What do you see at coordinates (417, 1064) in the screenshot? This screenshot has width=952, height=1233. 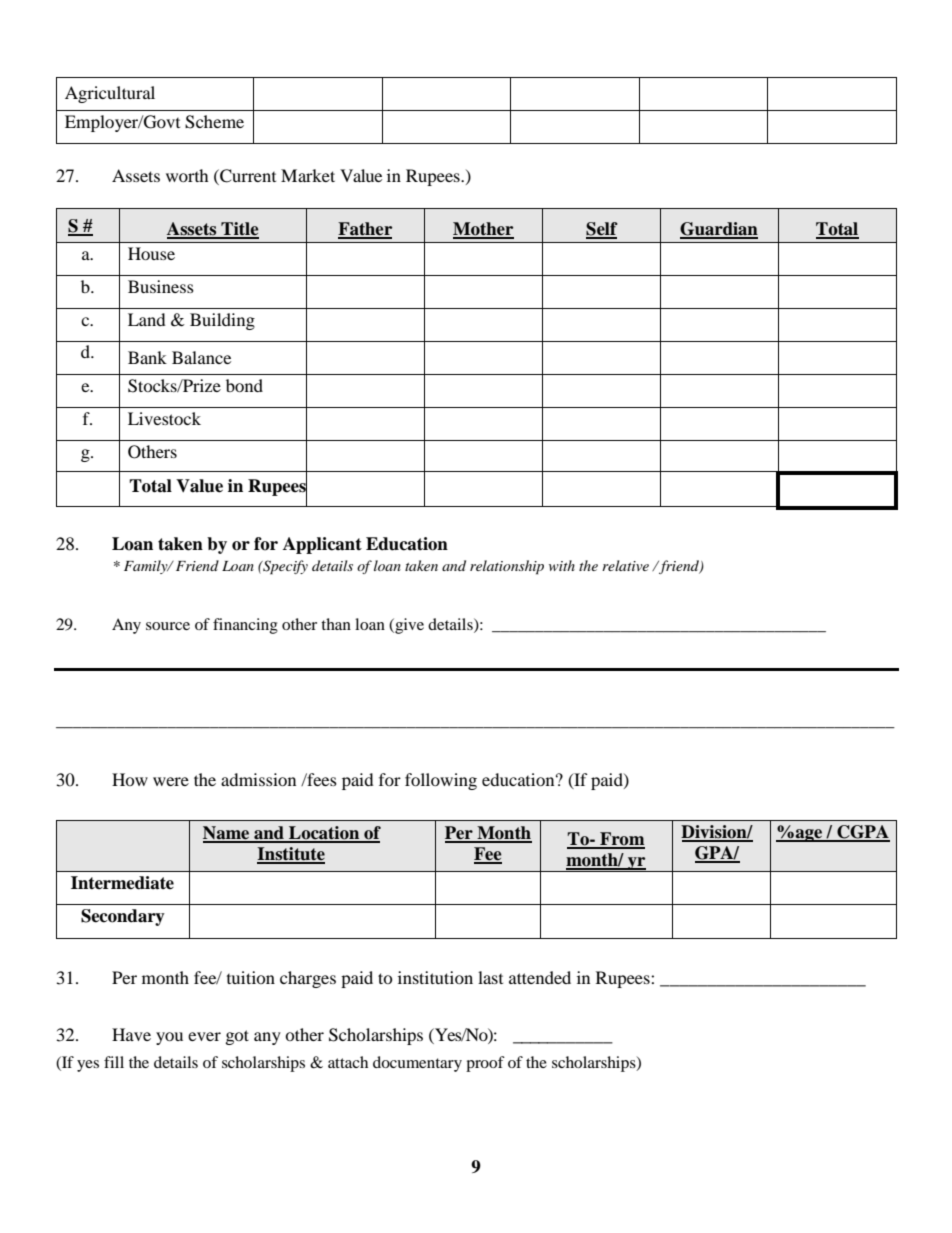 I see `documentary` at bounding box center [417, 1064].
